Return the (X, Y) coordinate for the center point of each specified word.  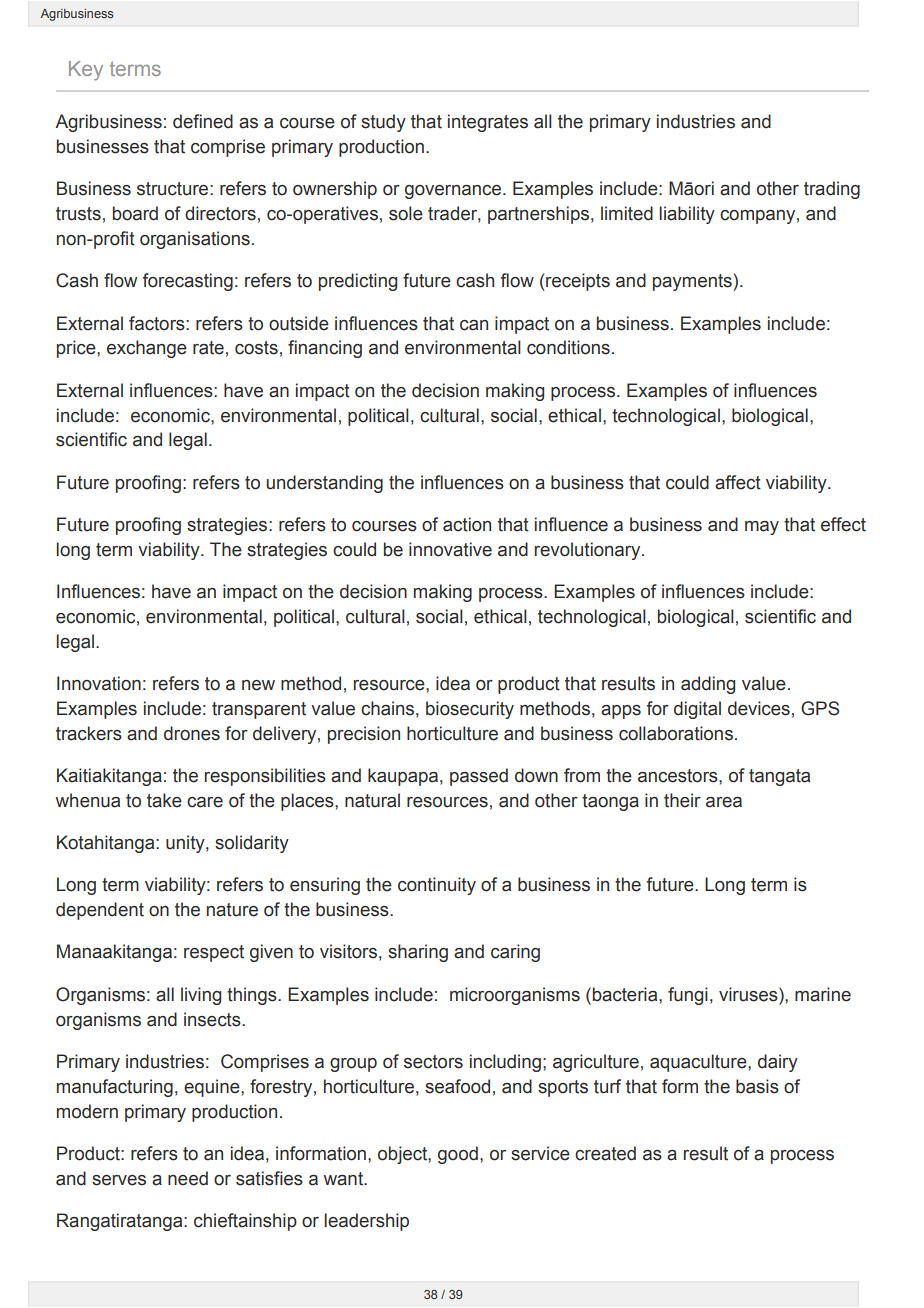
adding (708, 685)
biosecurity (470, 710)
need (188, 1178)
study (383, 123)
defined (203, 121)
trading (832, 190)
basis (757, 1086)
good (458, 1155)
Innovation (99, 683)
